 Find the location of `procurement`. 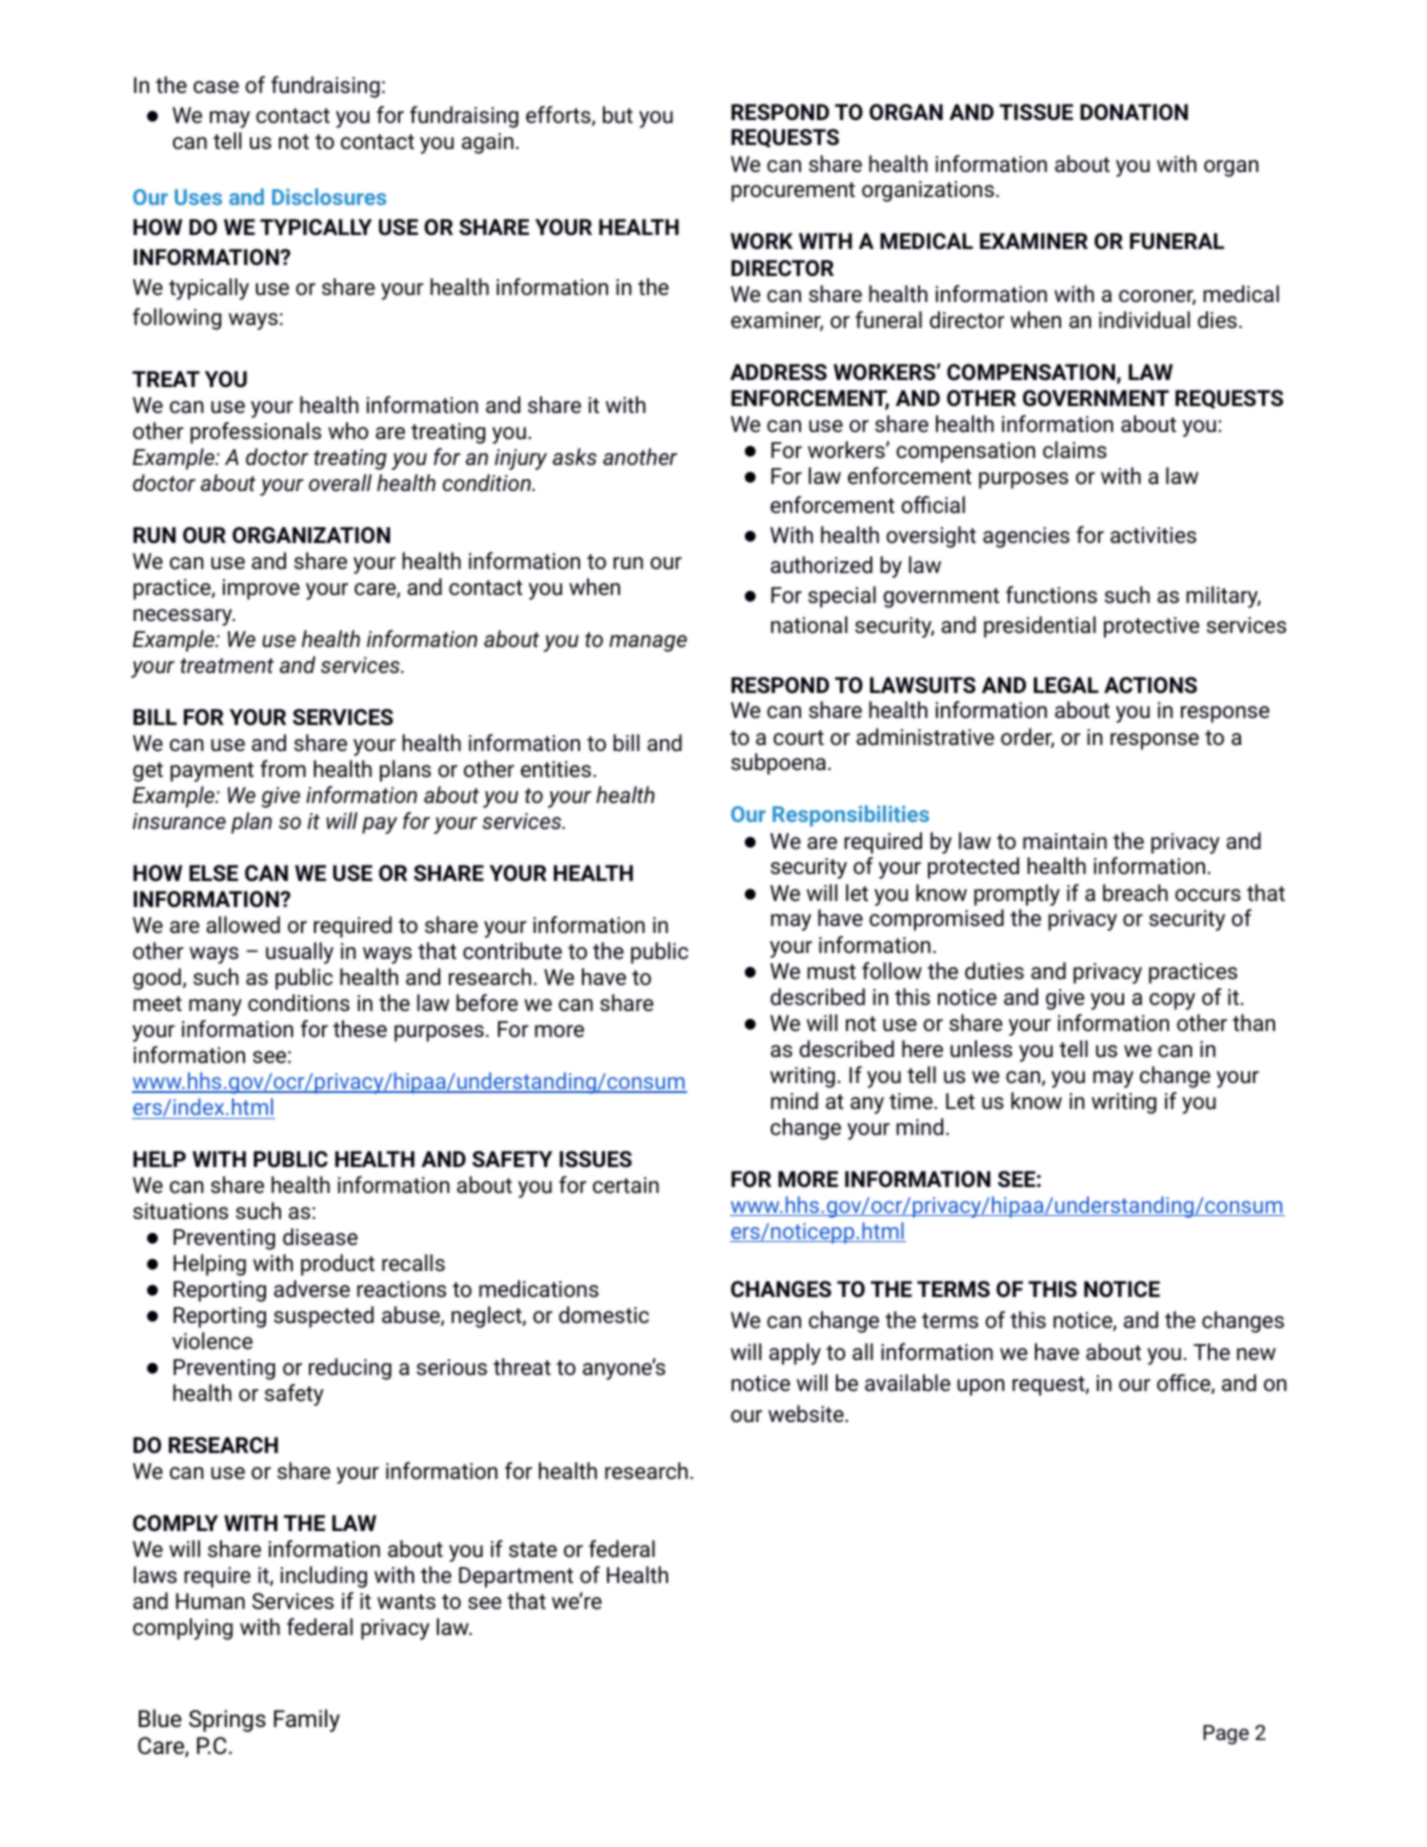

procurement is located at coordinates (793, 192).
